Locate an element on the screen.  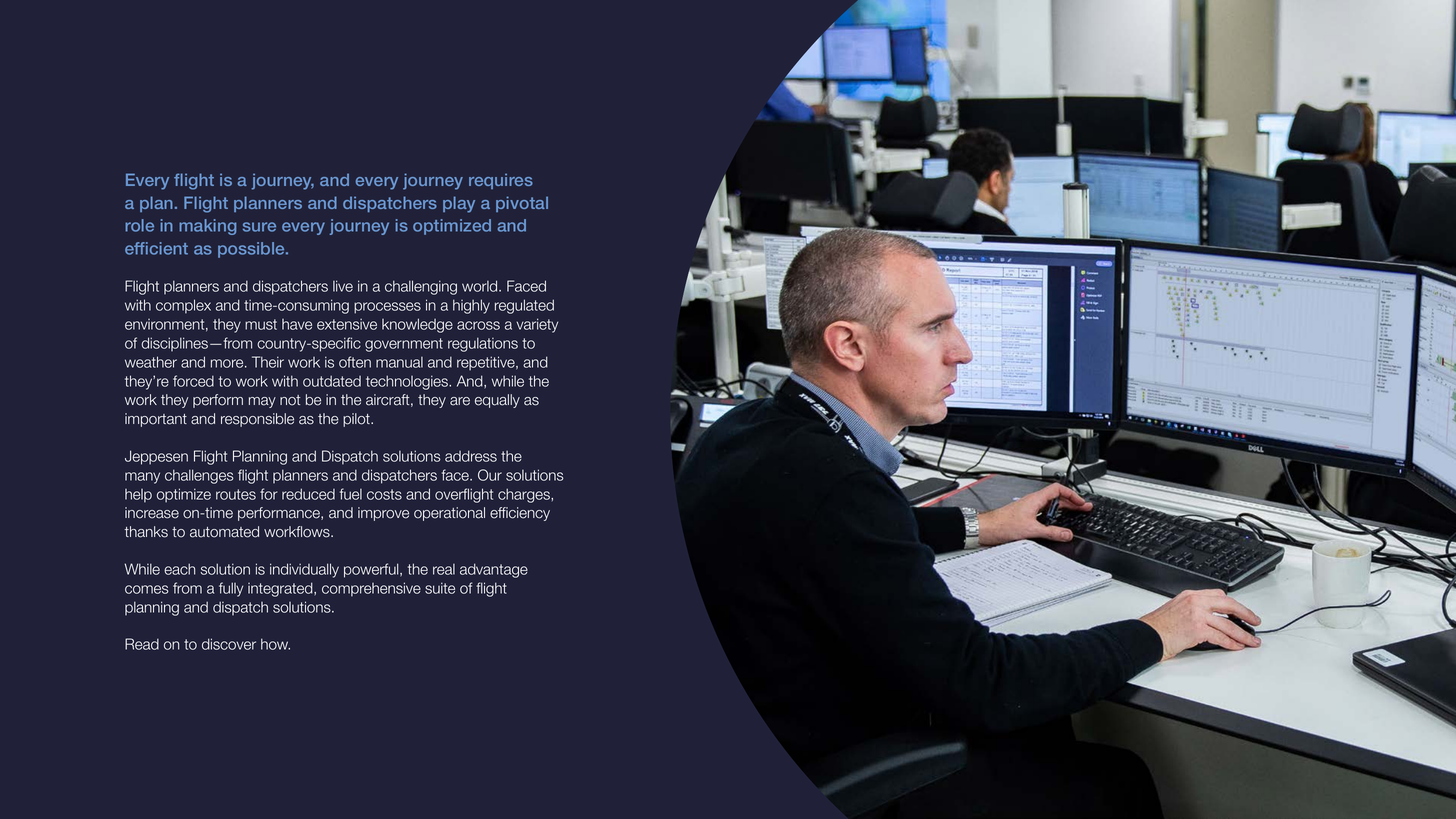
live is located at coordinates (343, 286).
